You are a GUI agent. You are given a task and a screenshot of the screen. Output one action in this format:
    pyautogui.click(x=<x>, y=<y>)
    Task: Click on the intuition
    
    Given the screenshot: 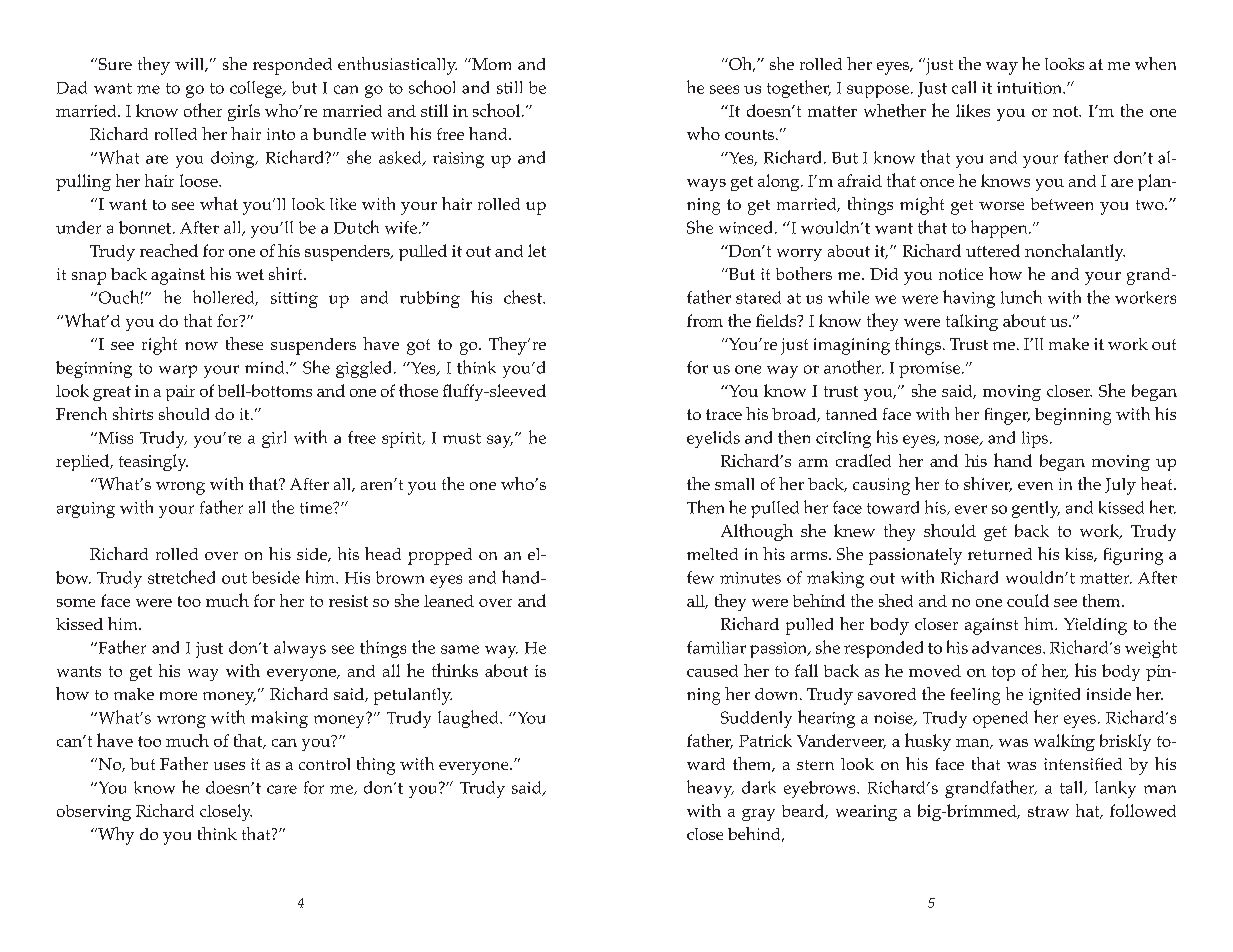 What is the action you would take?
    pyautogui.click(x=1031, y=88)
